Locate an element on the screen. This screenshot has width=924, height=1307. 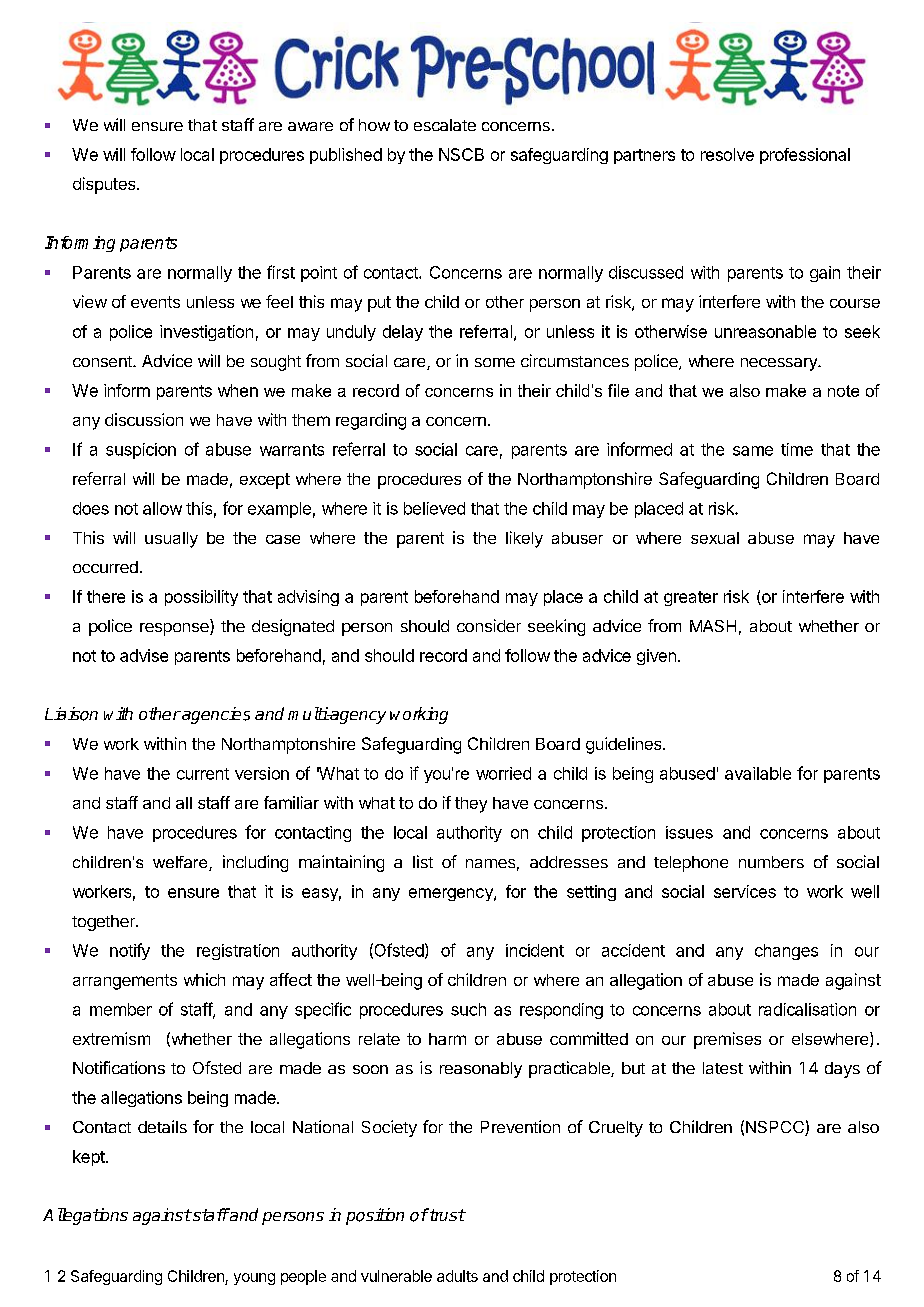
sexual is located at coordinates (715, 538).
